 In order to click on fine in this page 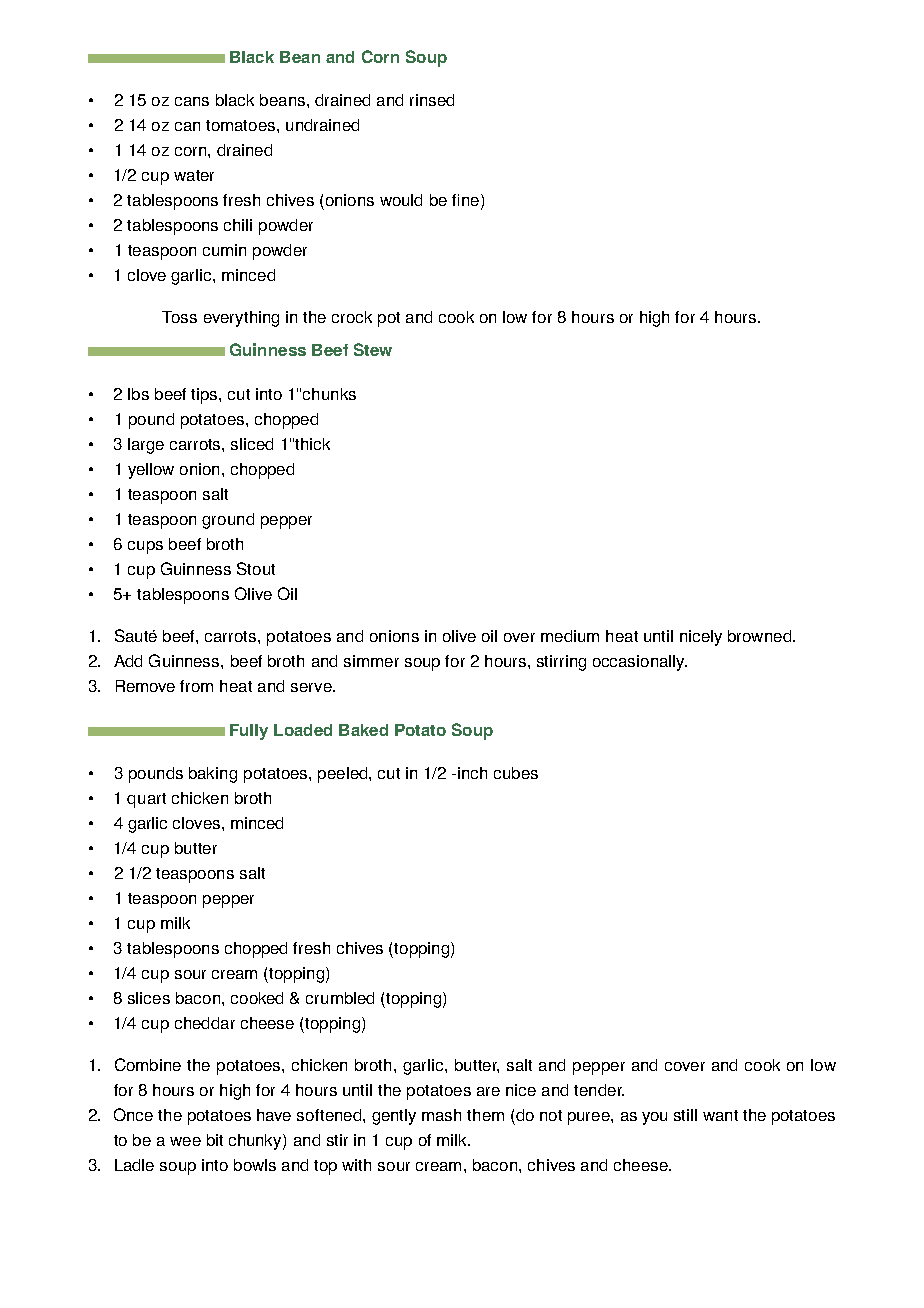, I will do `click(465, 200)`.
